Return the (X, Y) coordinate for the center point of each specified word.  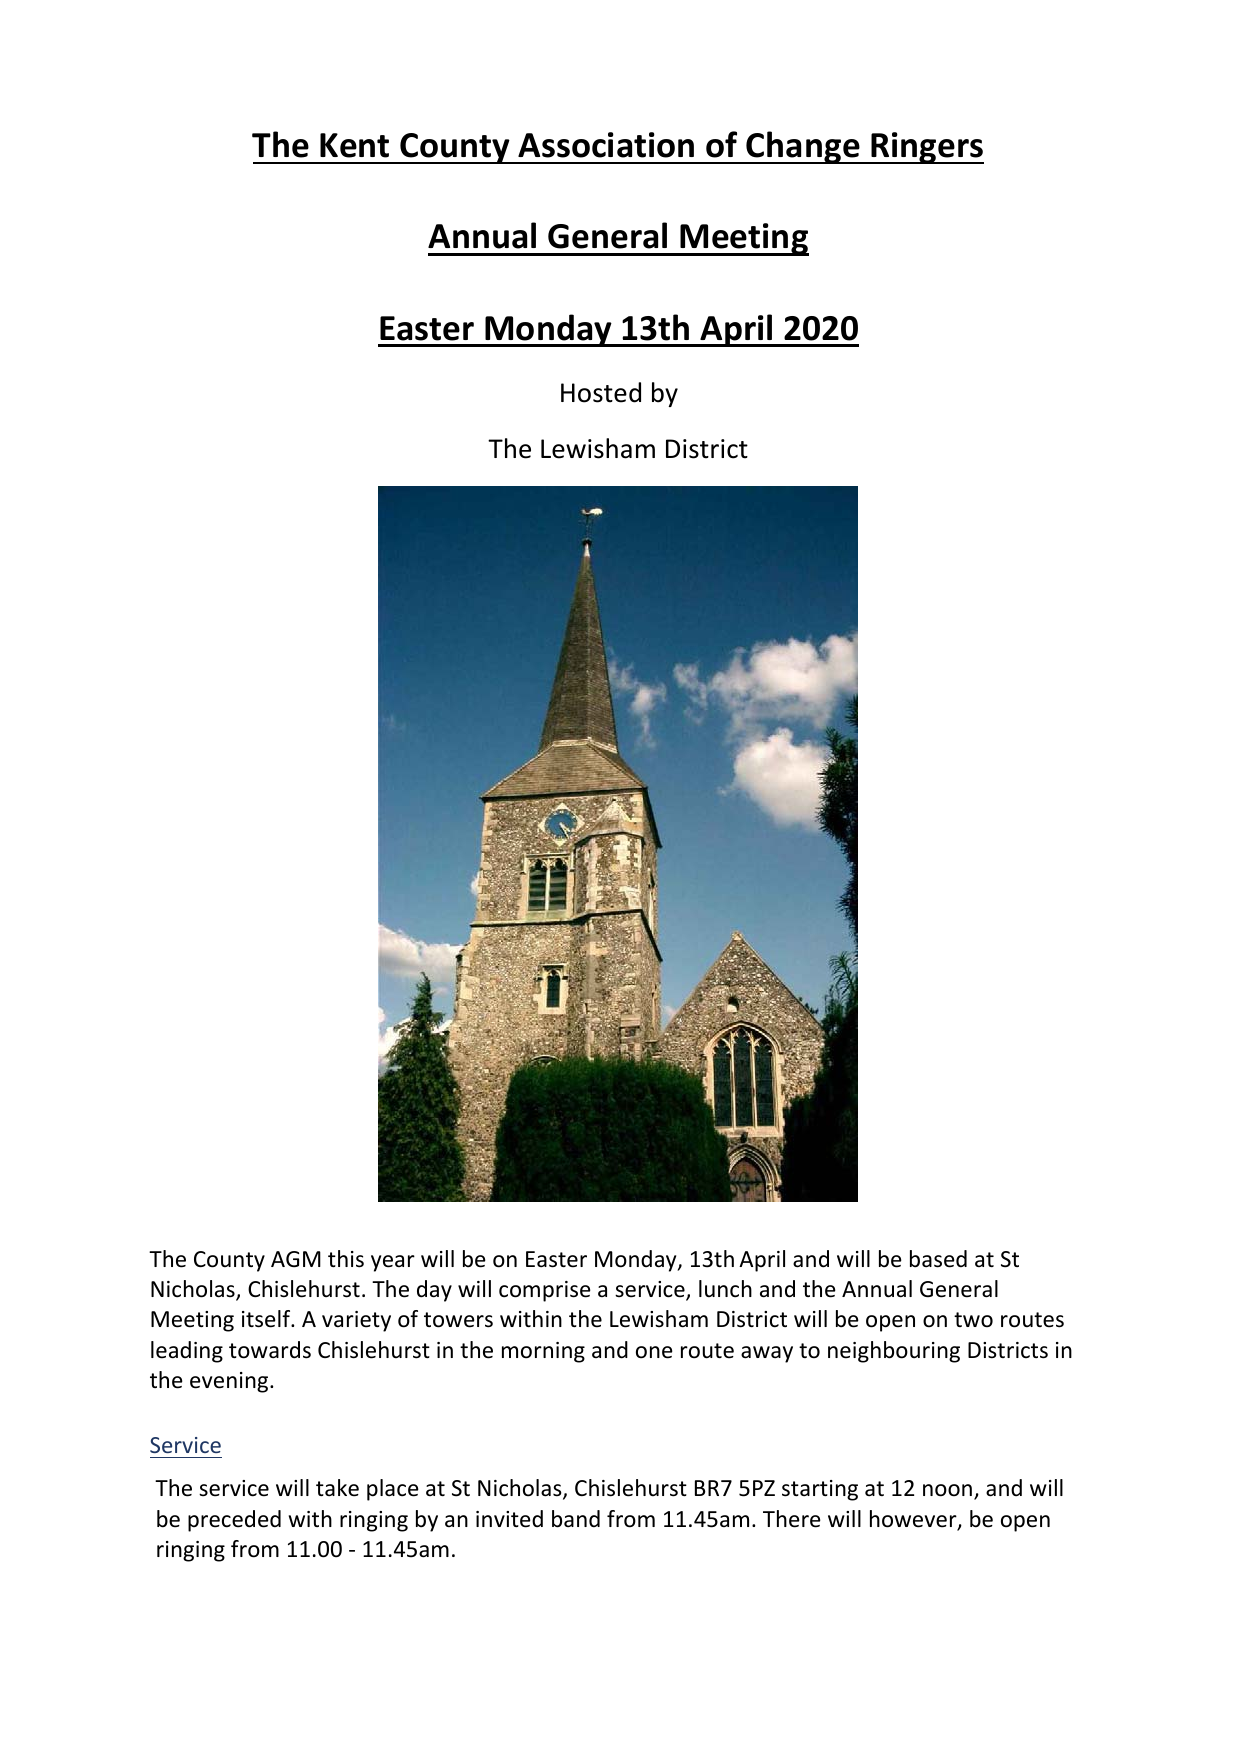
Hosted (601, 392)
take (337, 1488)
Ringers (926, 148)
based (938, 1259)
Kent (354, 145)
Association (606, 145)
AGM (296, 1259)
